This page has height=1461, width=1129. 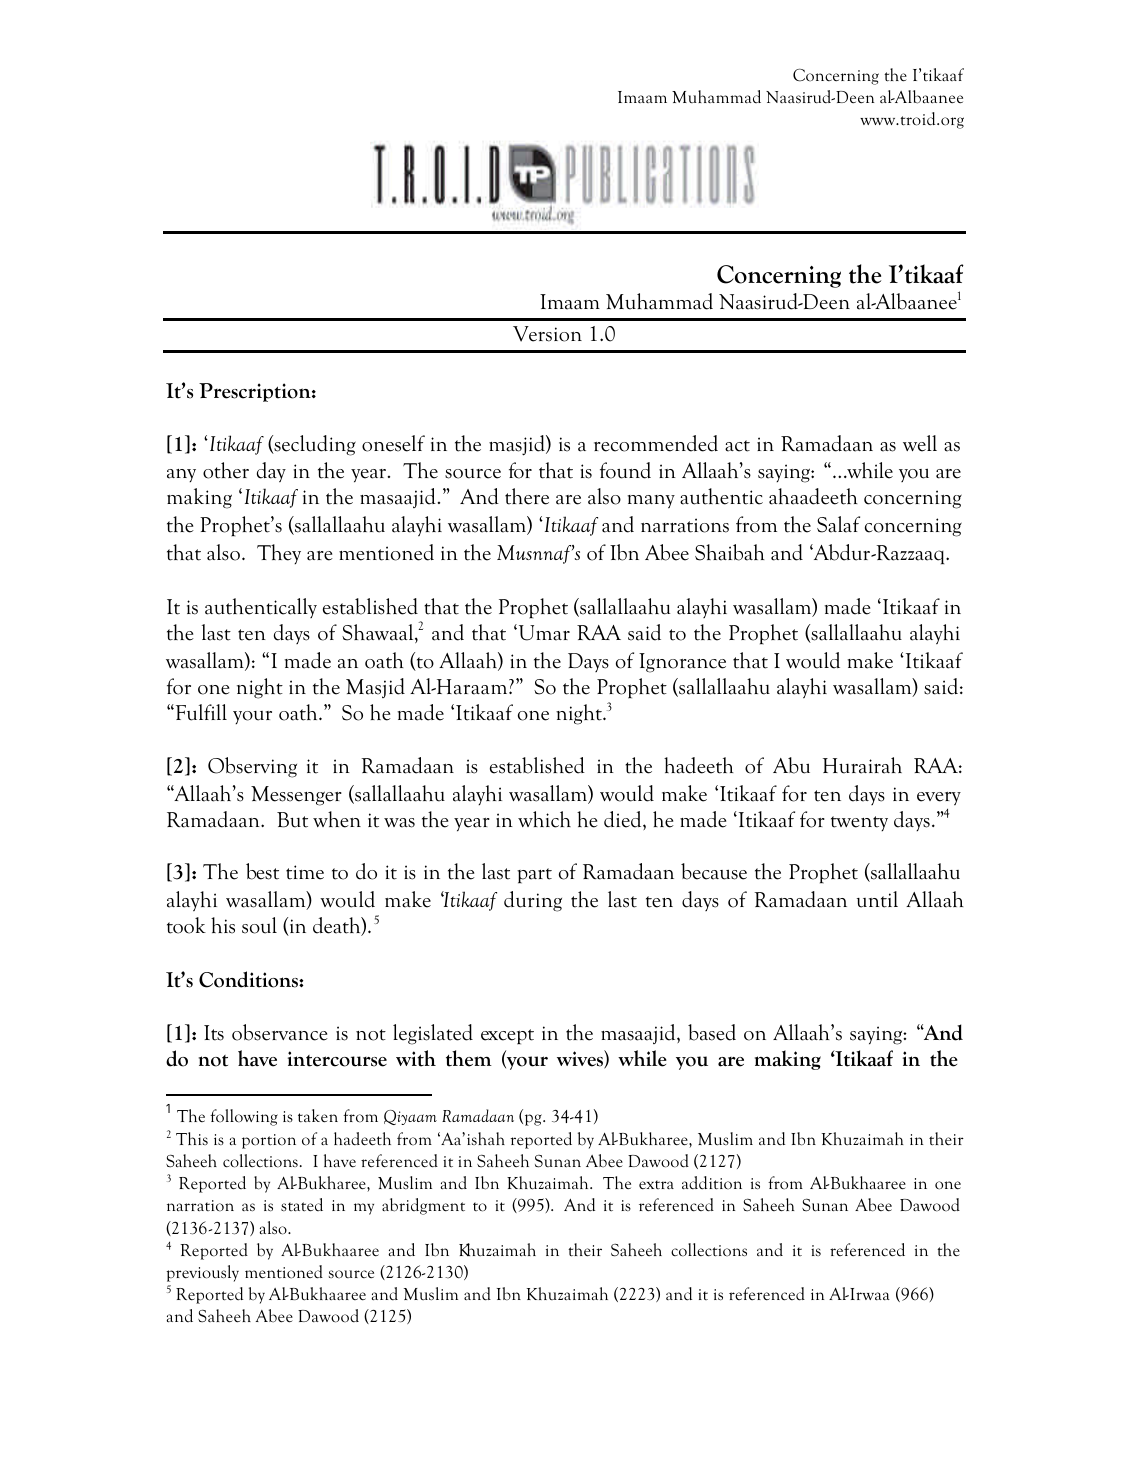 I want to click on Version, so click(x=547, y=334).
